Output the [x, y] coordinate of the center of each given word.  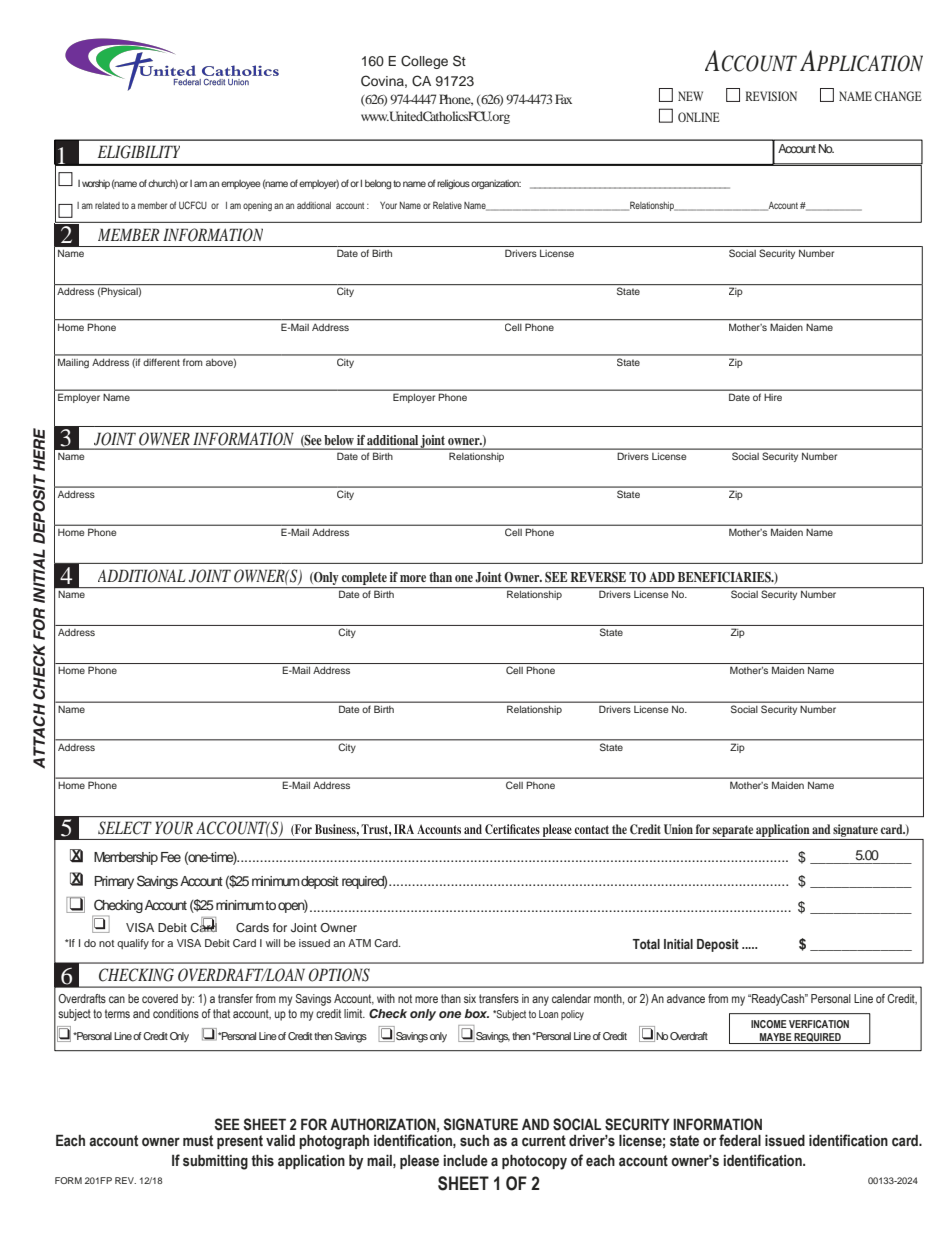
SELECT [125, 828]
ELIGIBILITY [139, 152]
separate [733, 831]
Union [678, 829]
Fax [563, 99]
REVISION [771, 96]
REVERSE [598, 577]
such [474, 1141]
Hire [773, 397]
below [339, 440]
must [198, 1141]
